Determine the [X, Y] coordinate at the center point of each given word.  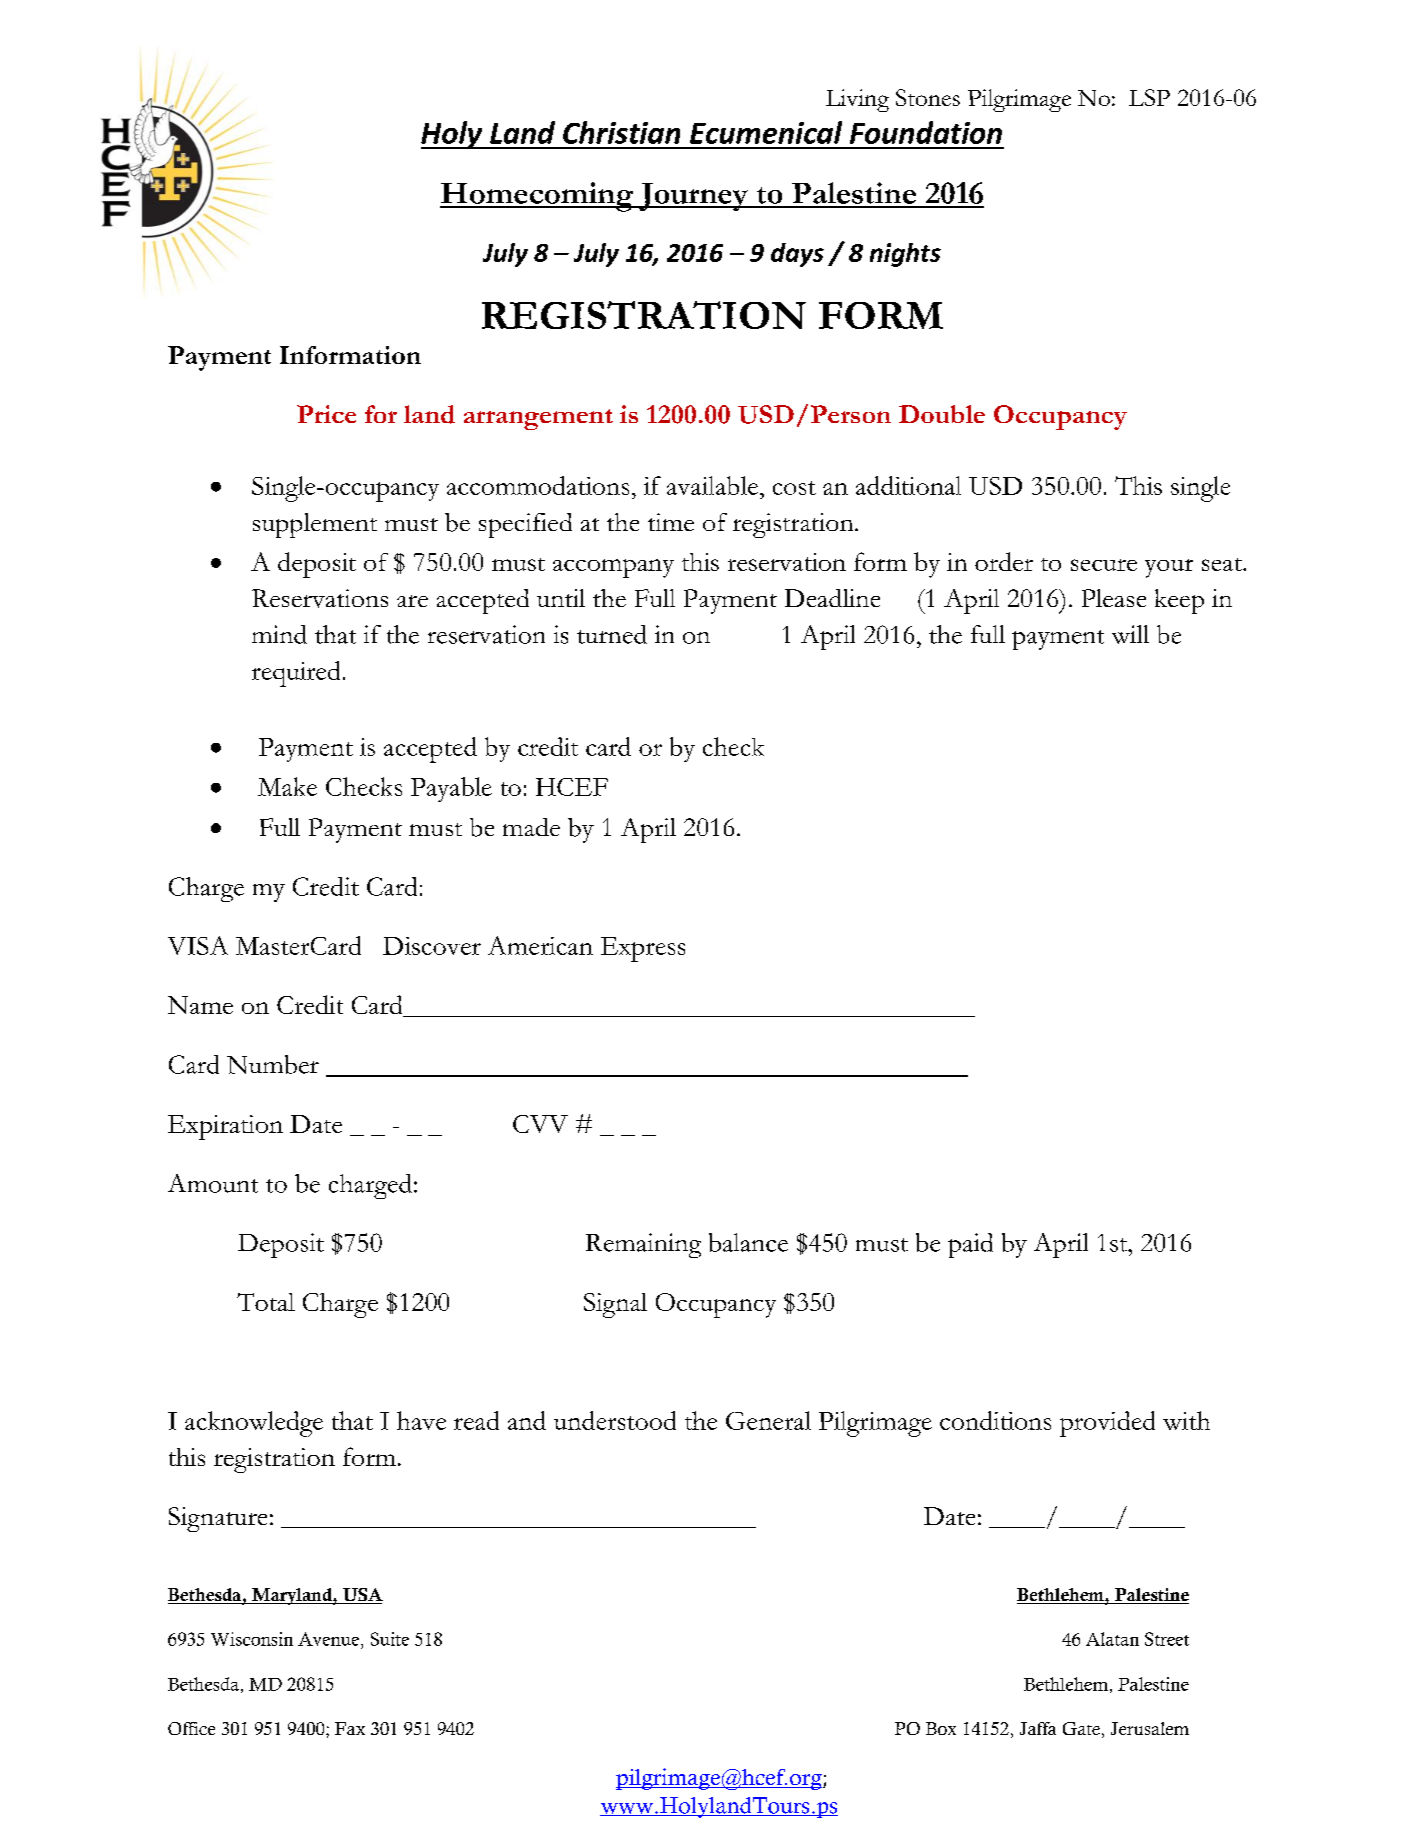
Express [643, 949]
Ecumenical [766, 132]
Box [941, 1728]
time [671, 522]
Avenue [328, 1639]
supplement [315, 525]
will [1130, 634]
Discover [432, 946]
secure [1104, 565]
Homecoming [538, 197]
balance [748, 1242]
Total [266, 1302]
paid [970, 1245]
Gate [1081, 1728]
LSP [1149, 97]
